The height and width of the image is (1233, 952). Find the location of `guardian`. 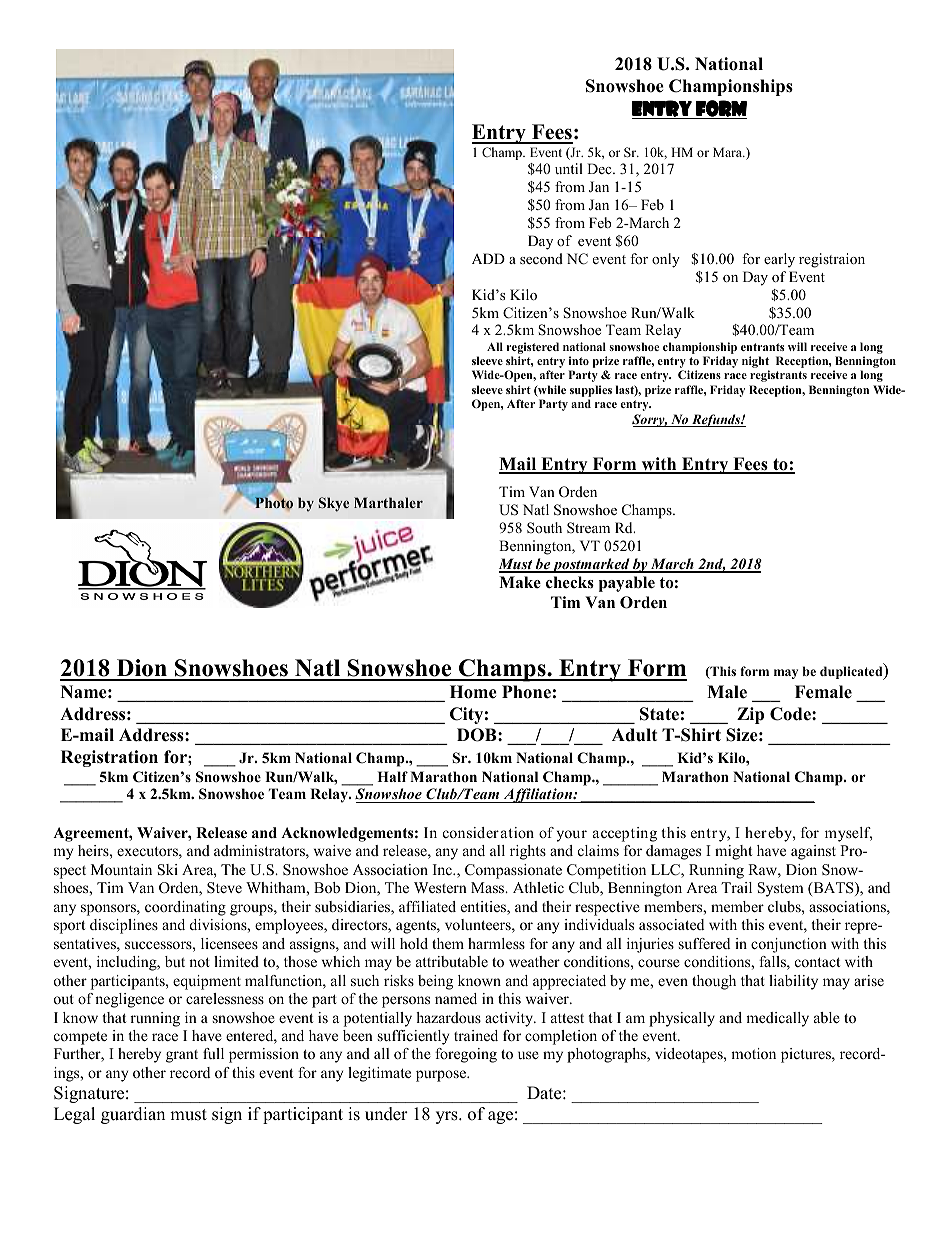

guardian is located at coordinates (133, 1115).
